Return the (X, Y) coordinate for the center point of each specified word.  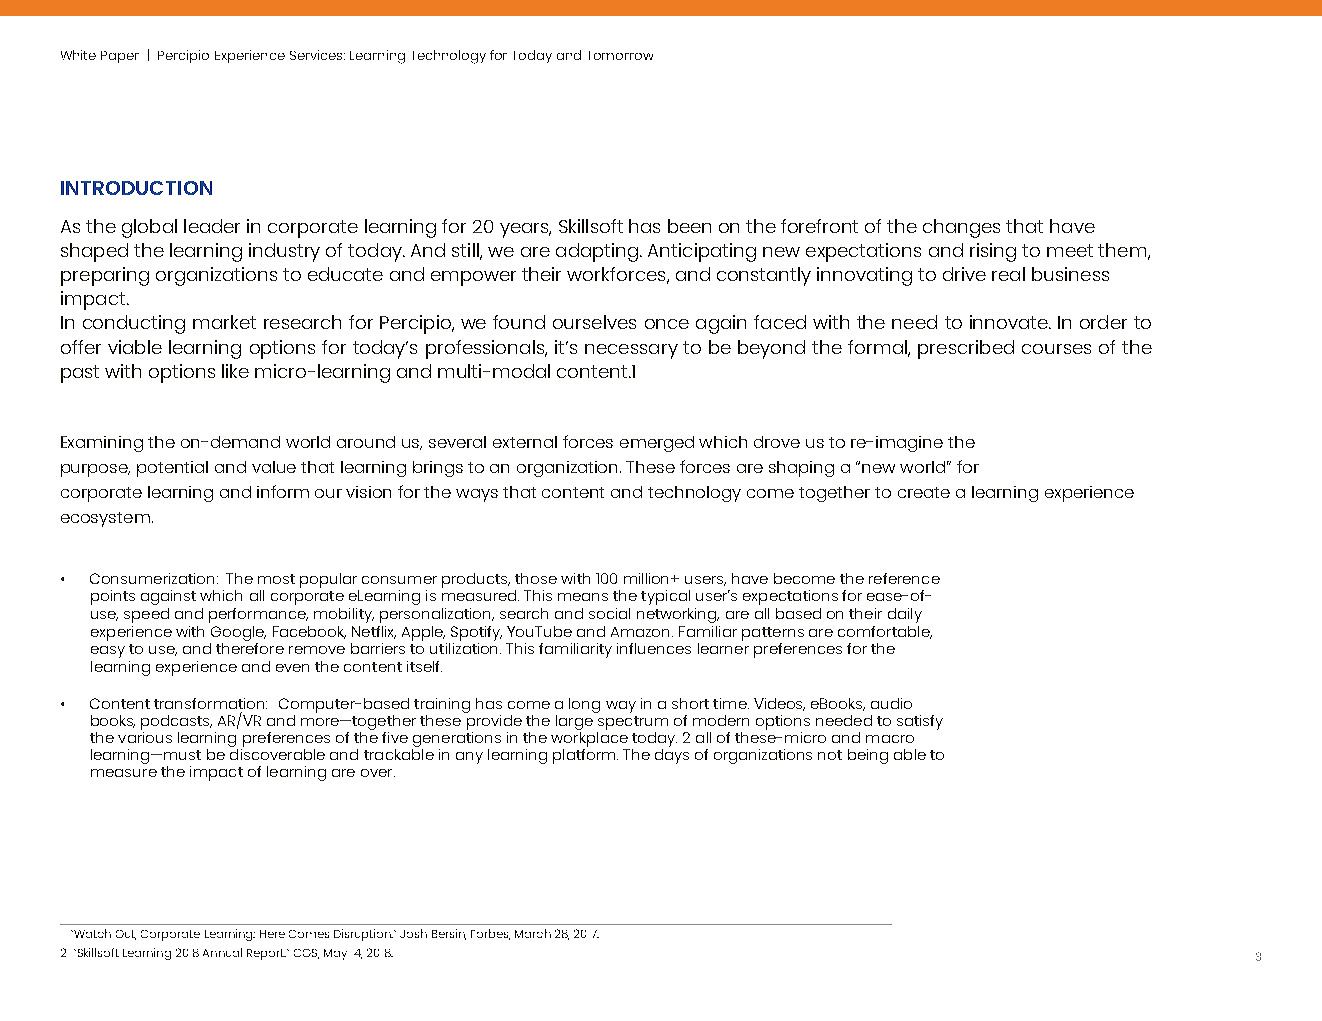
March (533, 933)
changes (961, 228)
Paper (120, 57)
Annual (222, 952)
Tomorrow (621, 55)
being (868, 756)
